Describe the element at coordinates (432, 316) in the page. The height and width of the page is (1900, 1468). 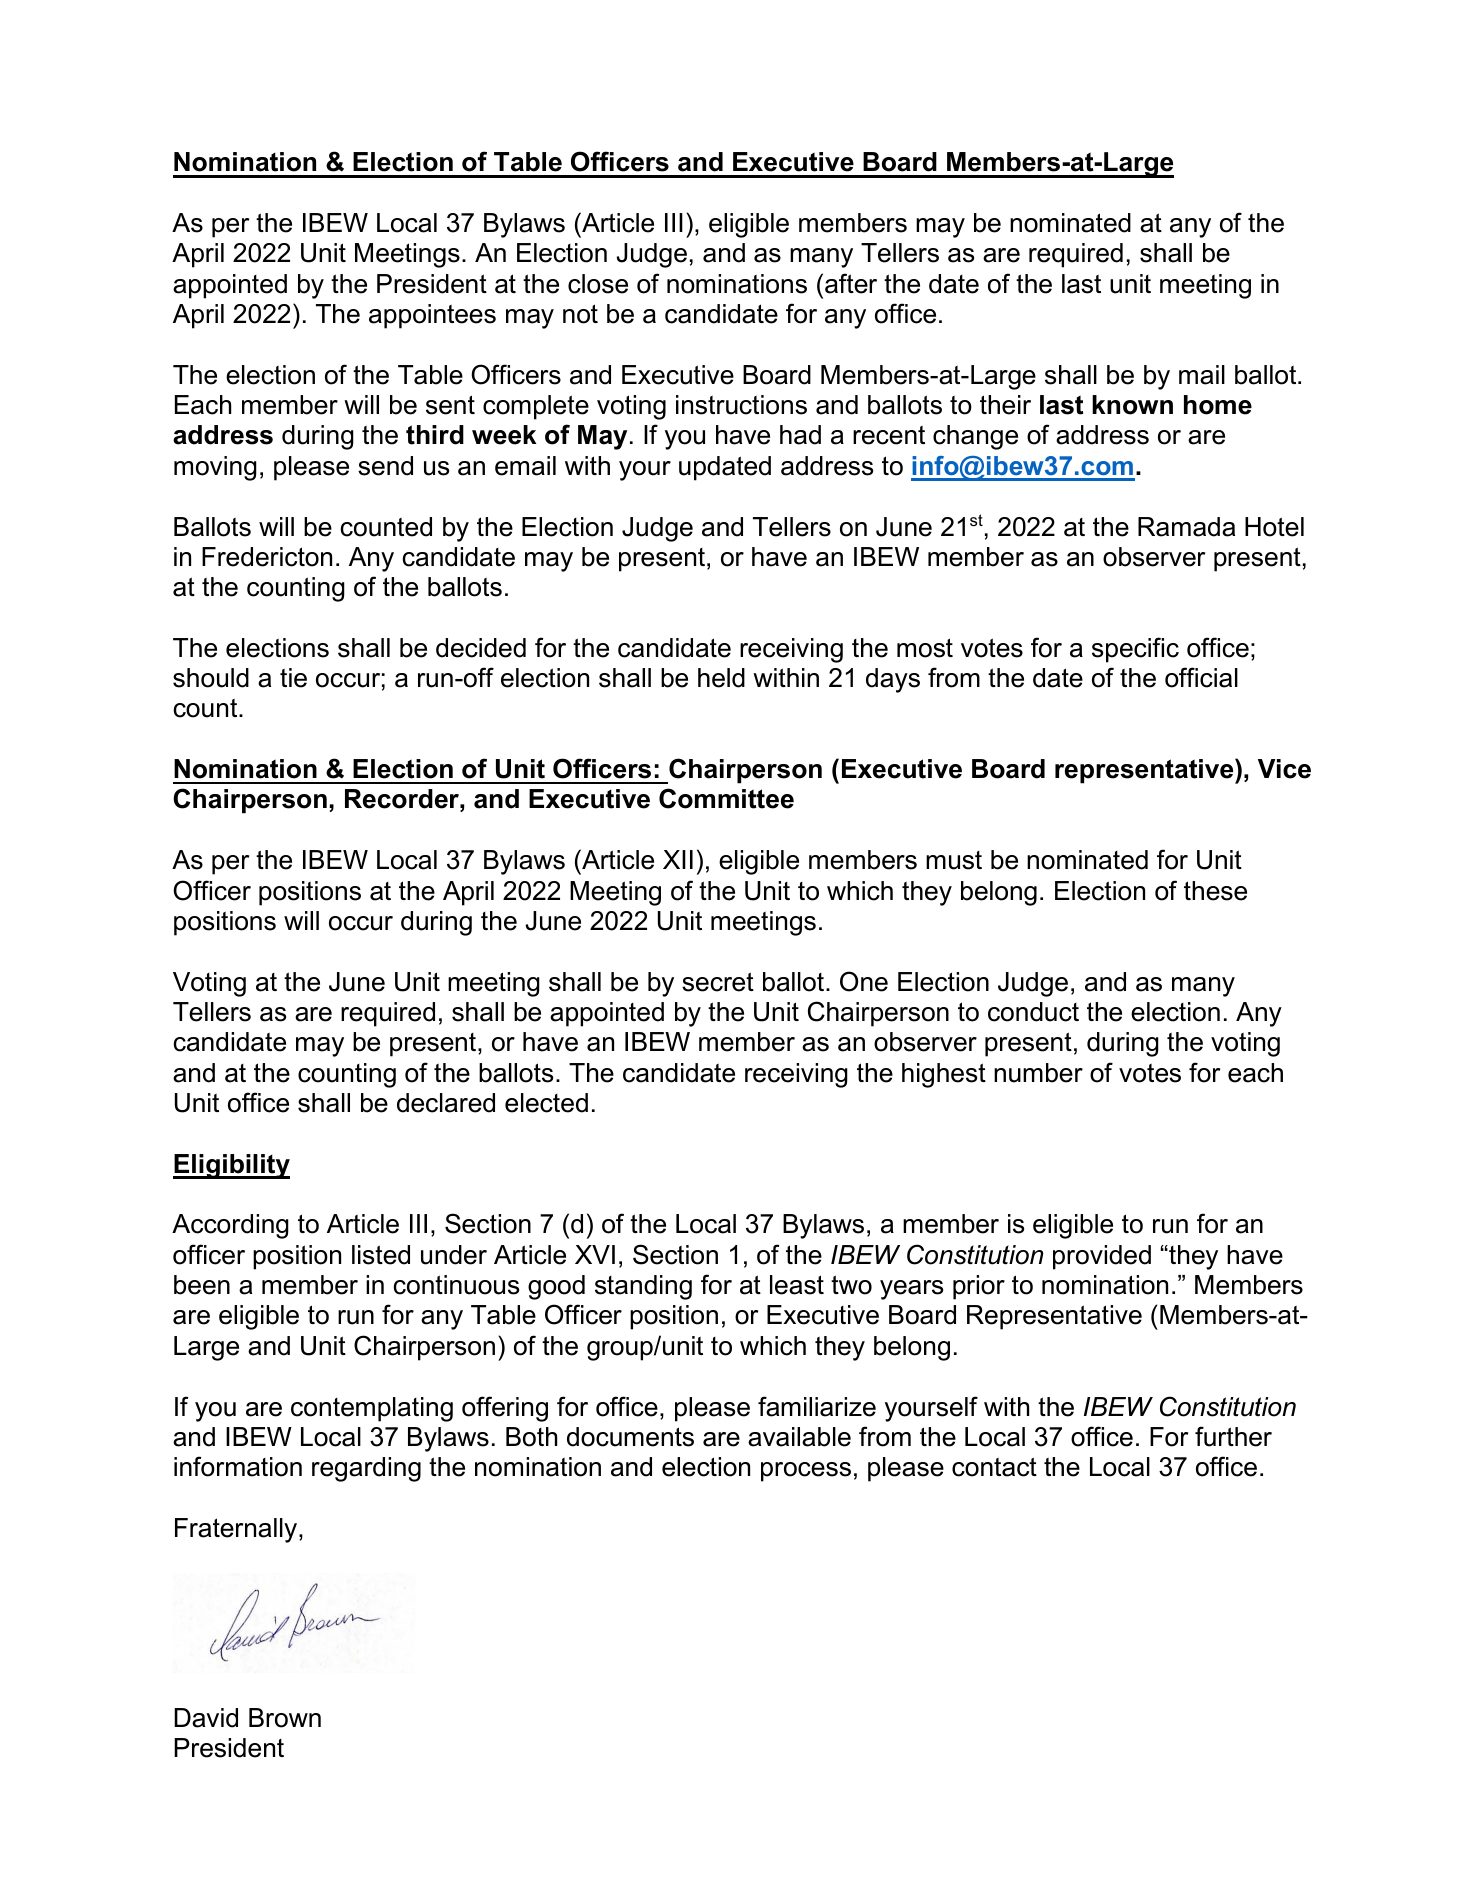
I see `appointees` at that location.
